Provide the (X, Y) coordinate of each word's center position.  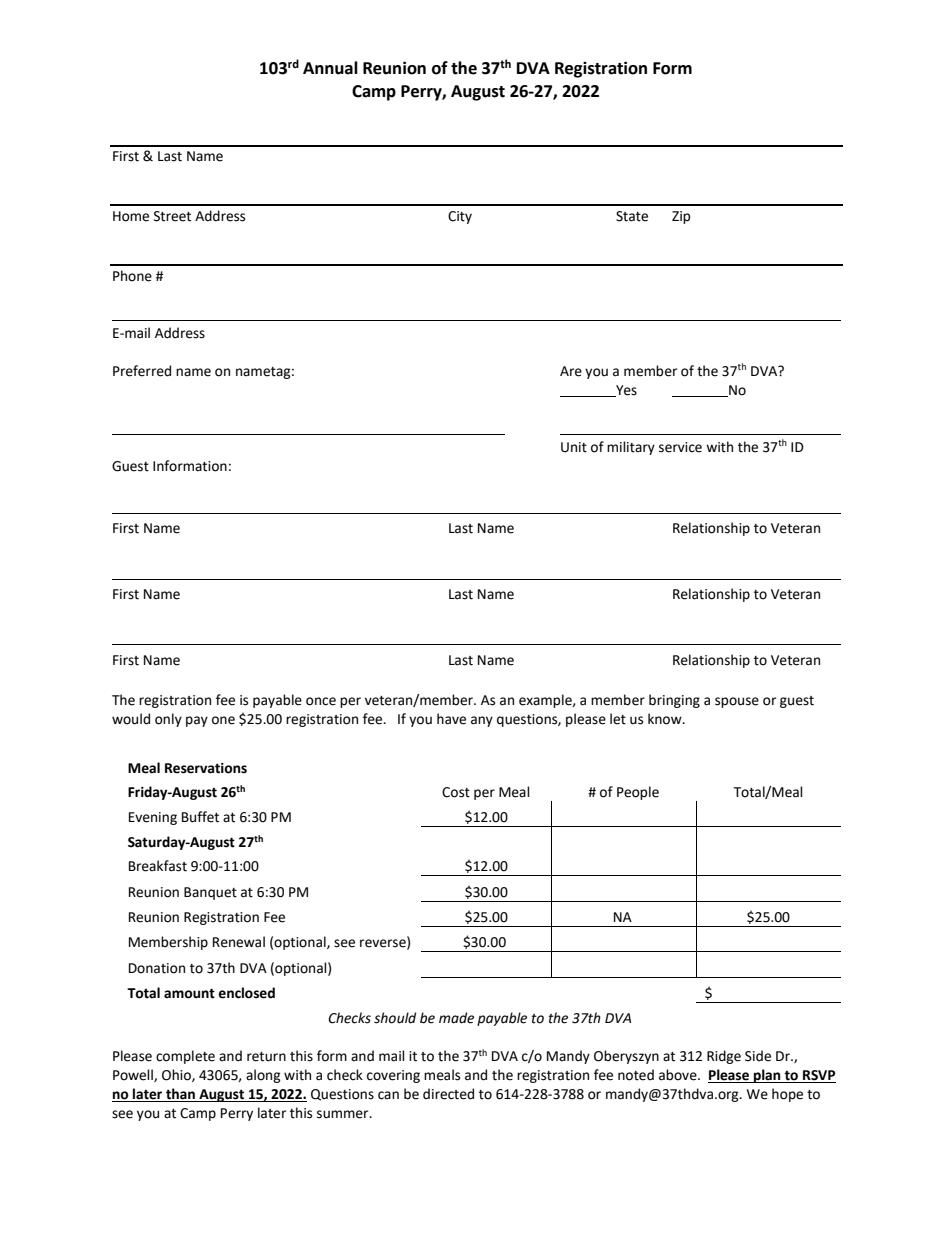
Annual (330, 68)
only (168, 720)
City (460, 217)
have (451, 719)
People (638, 793)
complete (185, 1057)
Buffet (200, 817)
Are (571, 371)
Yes (625, 391)
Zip (681, 217)
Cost (456, 792)
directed (448, 1094)
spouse (737, 702)
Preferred (142, 371)
